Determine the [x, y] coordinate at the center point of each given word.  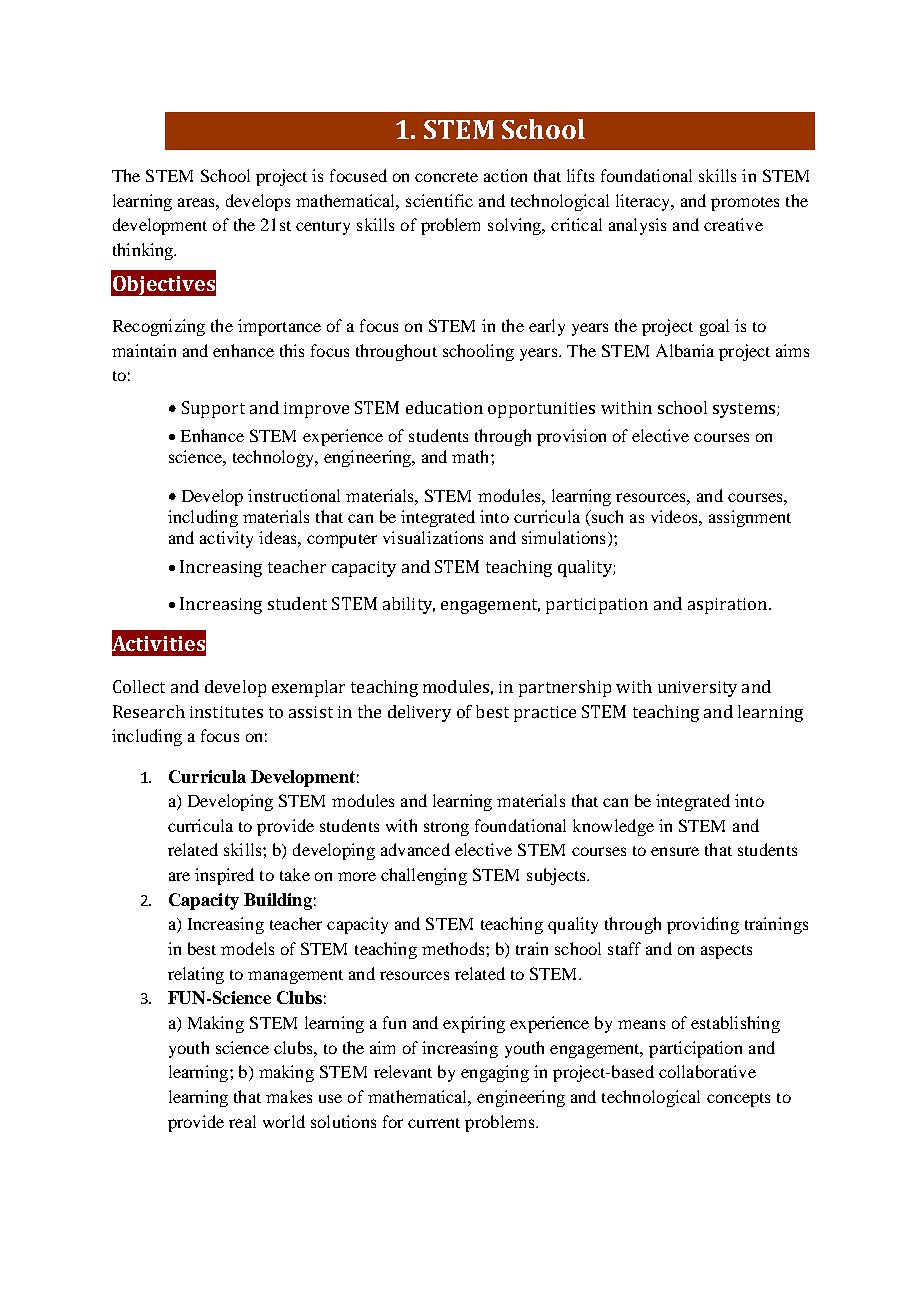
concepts [738, 1100]
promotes [745, 204]
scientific [439, 200]
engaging [495, 1073]
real [242, 1121]
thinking [144, 251]
